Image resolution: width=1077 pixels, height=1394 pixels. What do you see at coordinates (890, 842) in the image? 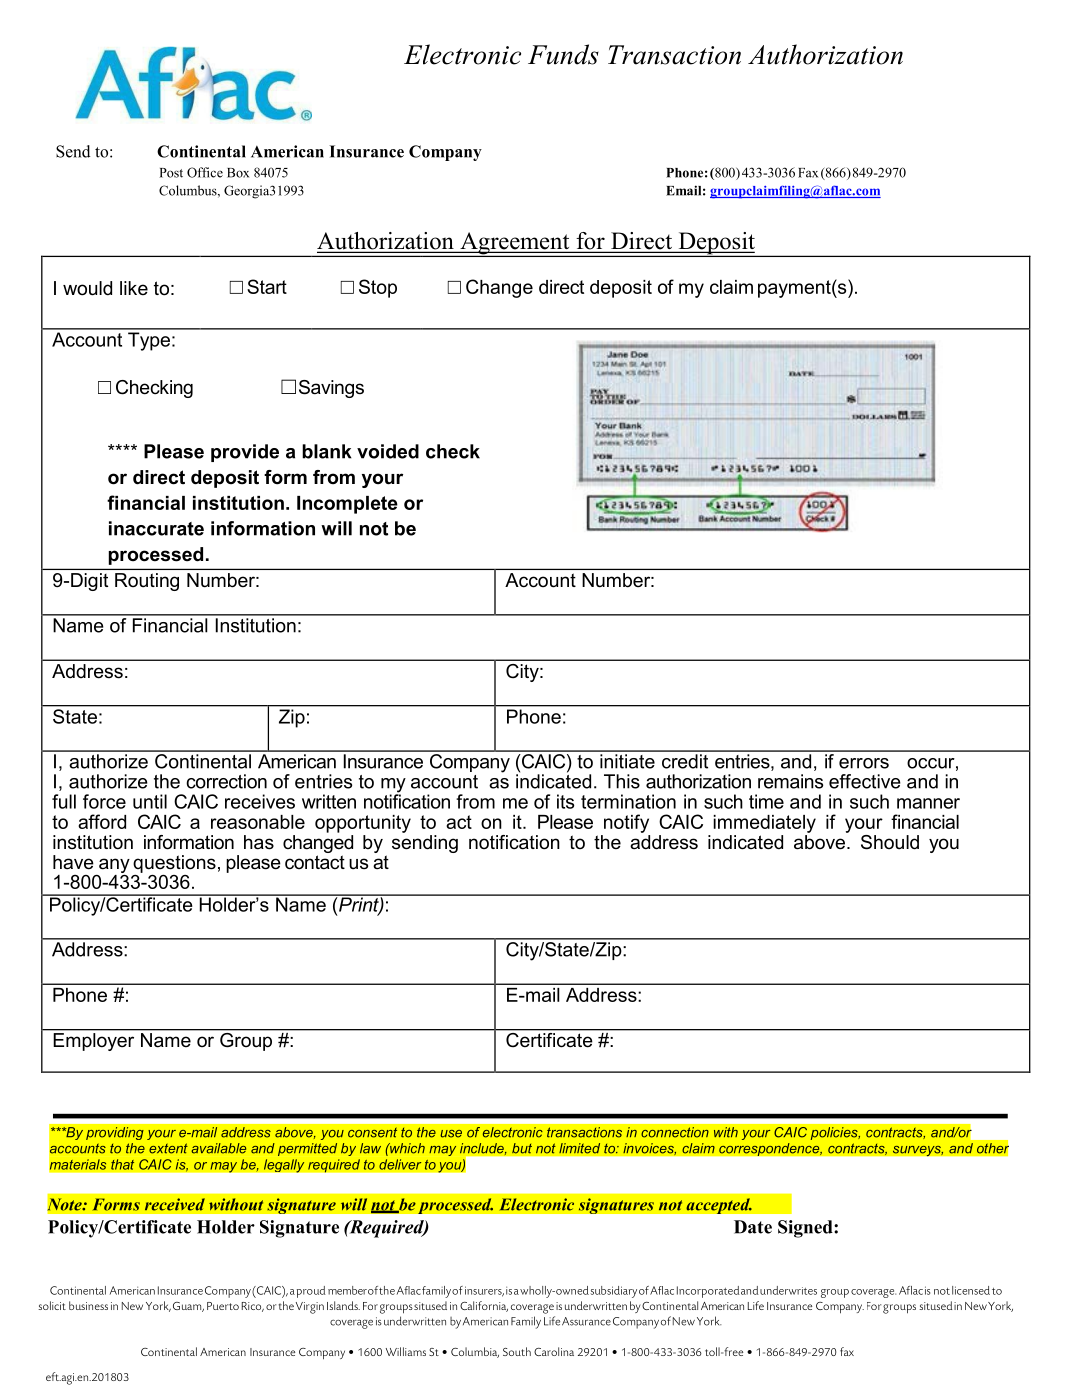
I see `Should` at bounding box center [890, 842].
